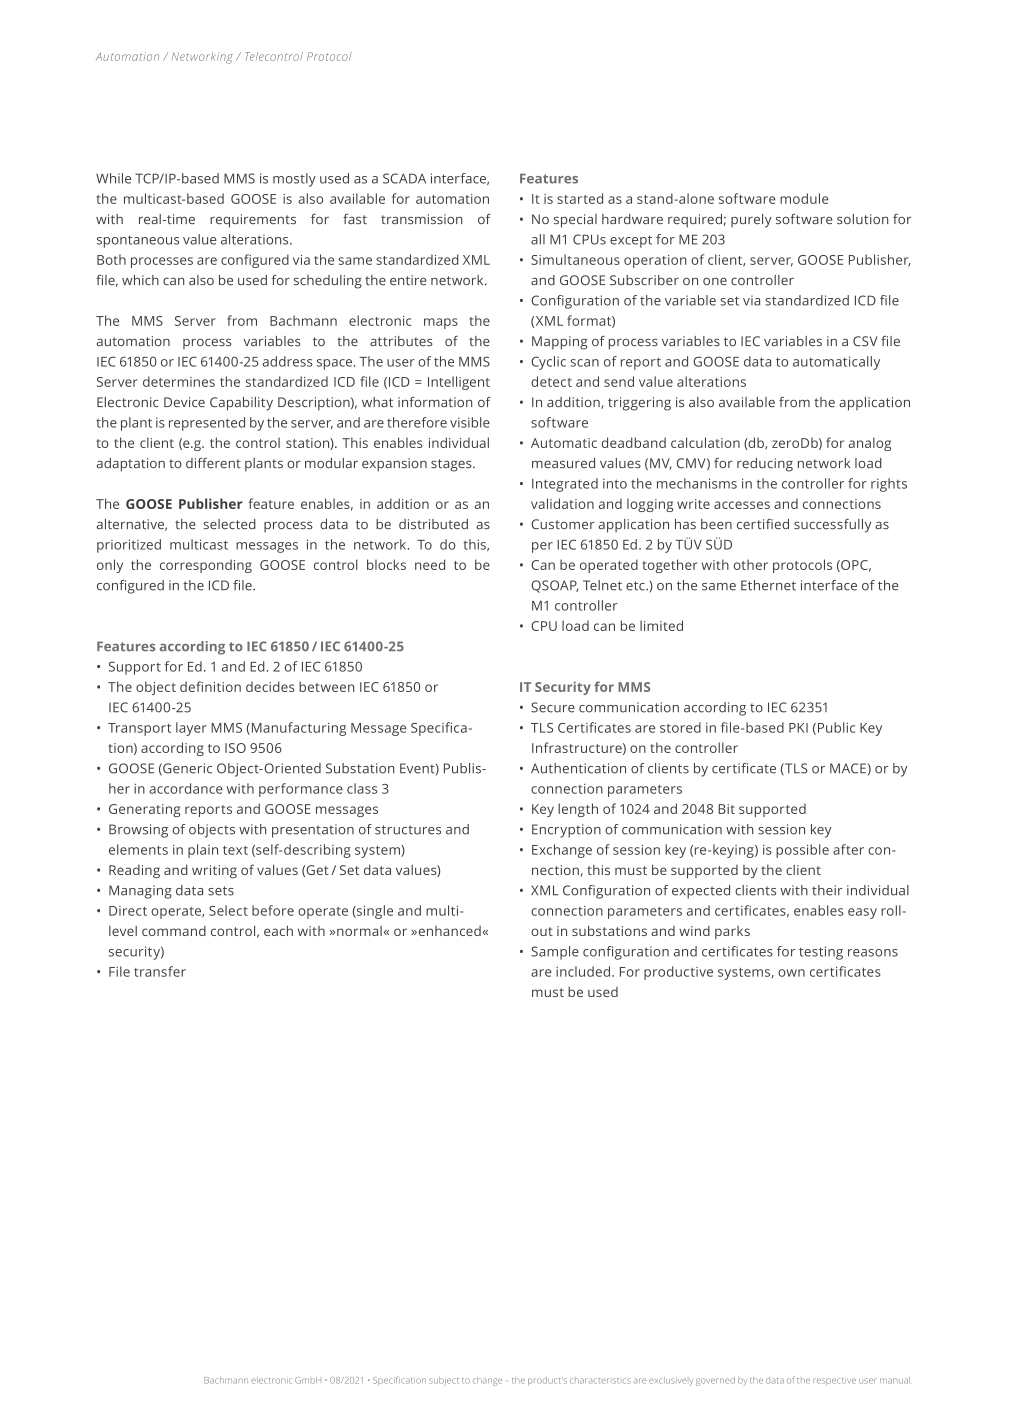 This image has width=1009, height=1427. What do you see at coordinates (600, 1381) in the image?
I see `characteristics` at bounding box center [600, 1381].
